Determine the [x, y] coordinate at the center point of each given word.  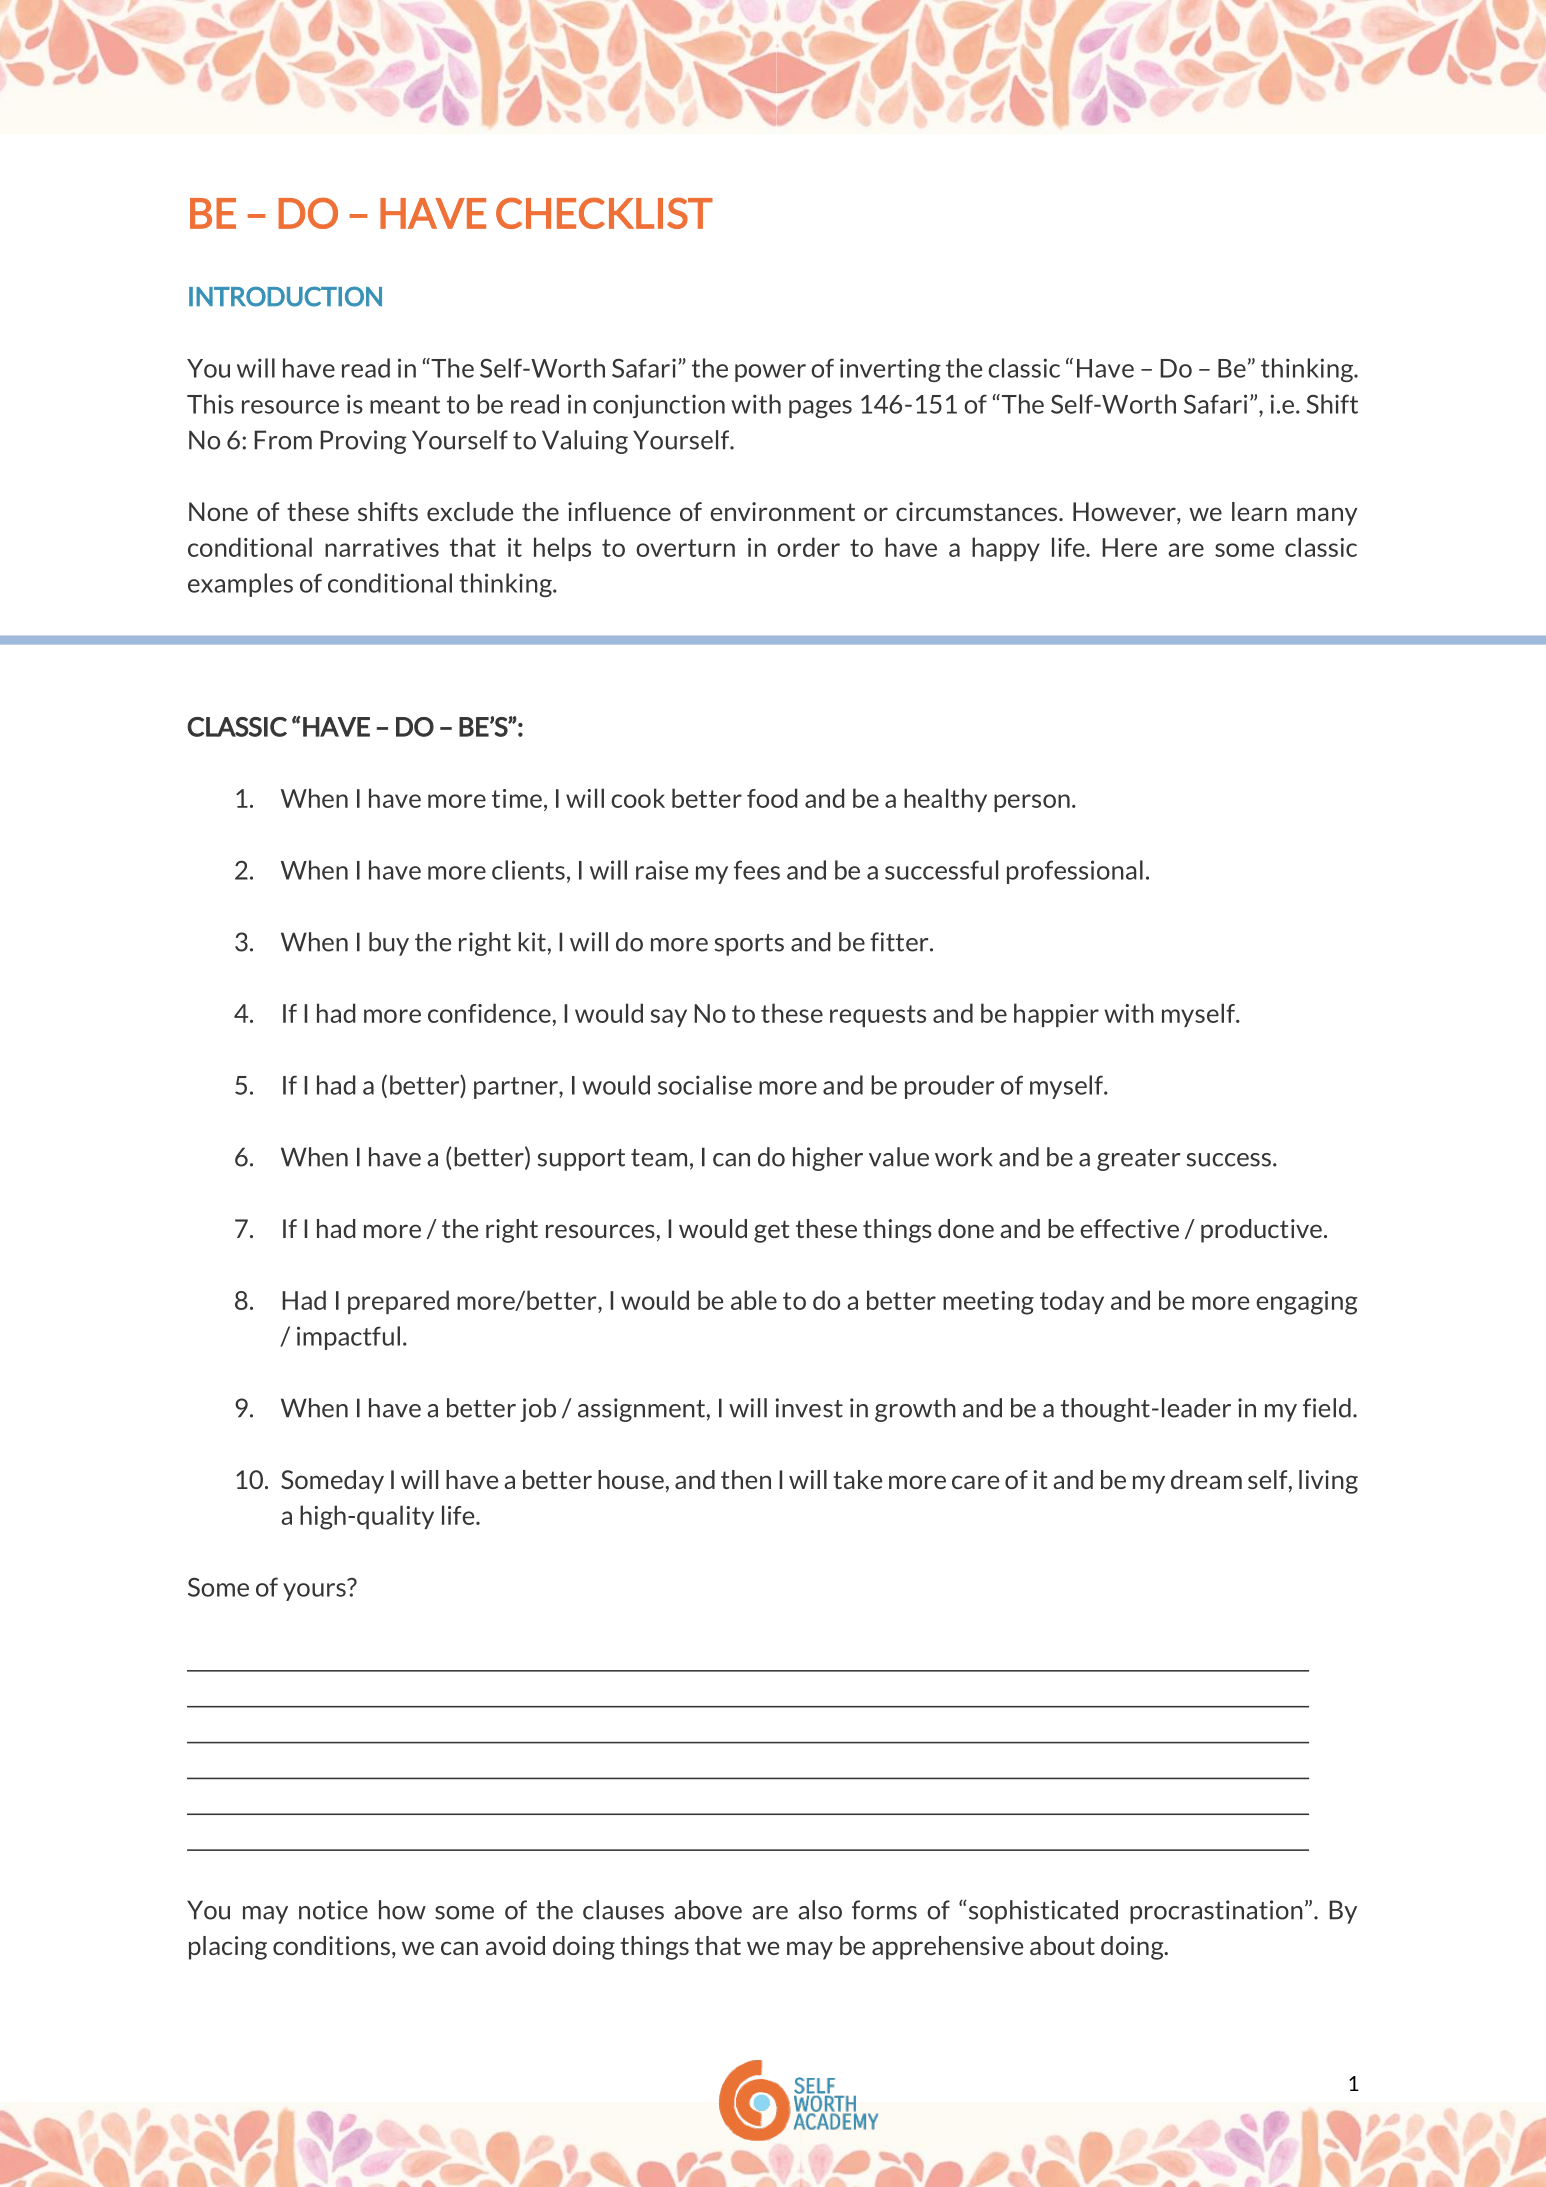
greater [1138, 1160]
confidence [489, 1013]
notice [333, 1910]
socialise [705, 1085]
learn [1259, 511]
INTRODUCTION [285, 296]
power [770, 373]
